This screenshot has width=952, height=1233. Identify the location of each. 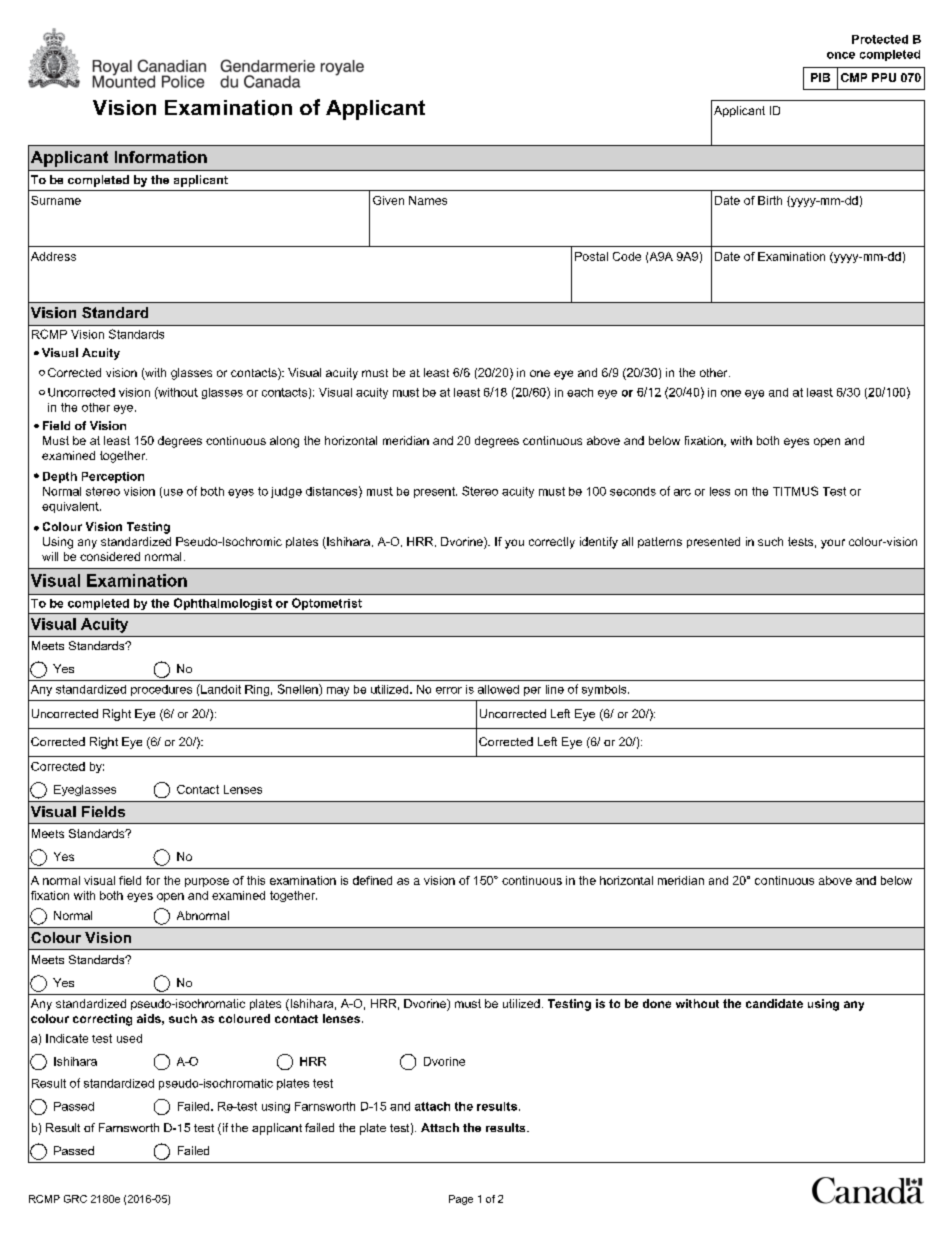
(580, 392).
